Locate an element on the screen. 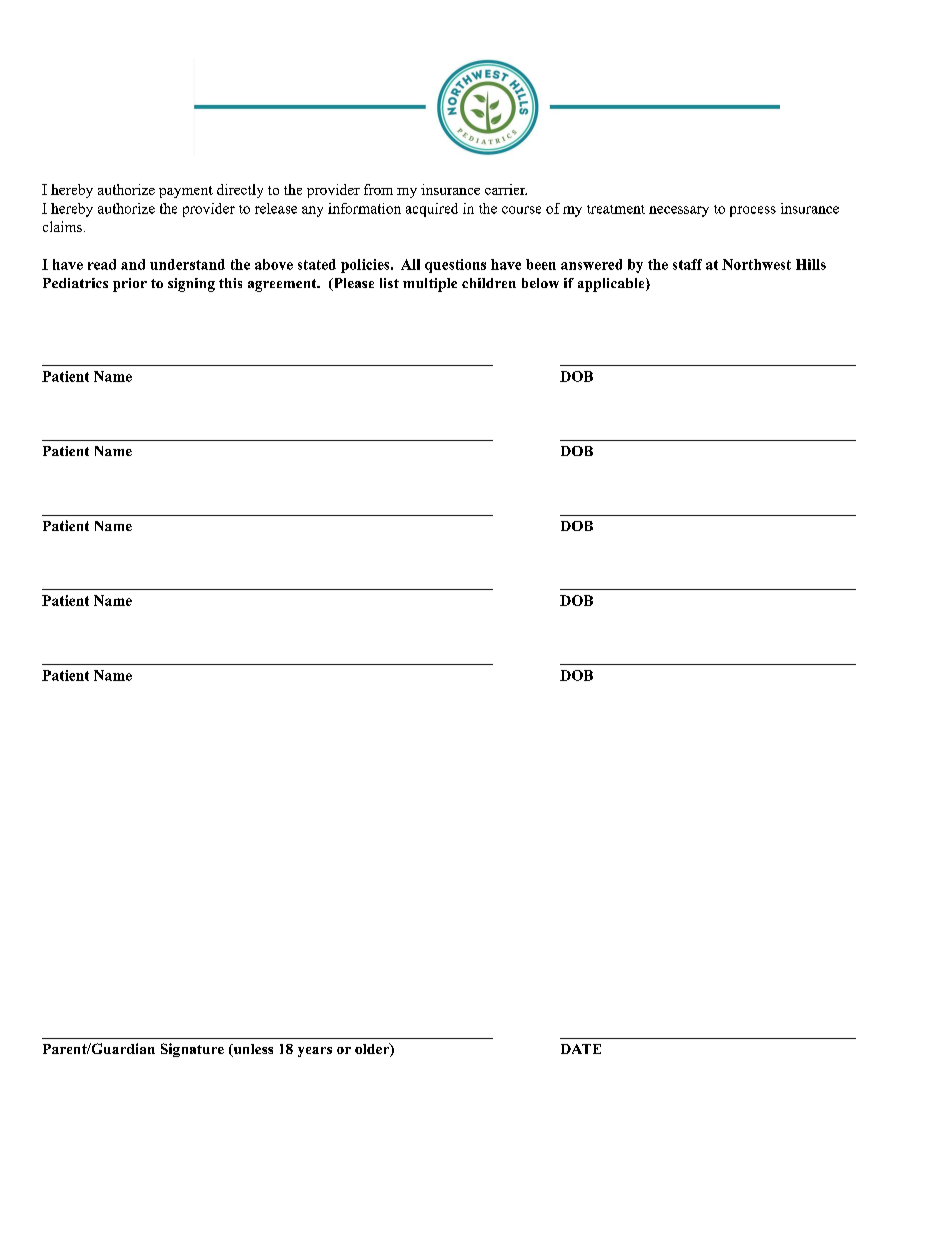 The height and width of the screenshot is (1233, 952). Signature is located at coordinates (192, 1050).
